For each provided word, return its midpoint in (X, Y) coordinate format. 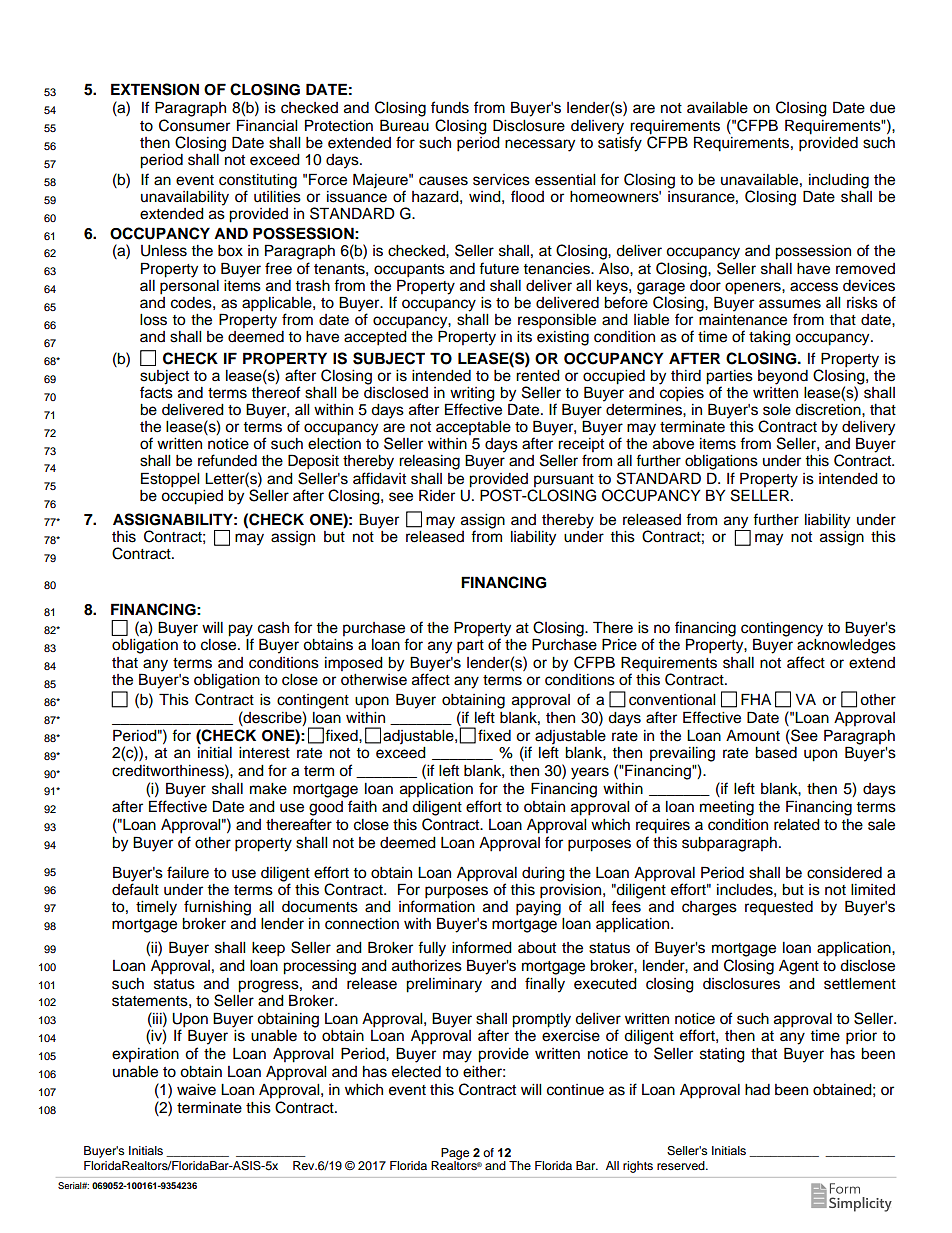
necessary (540, 145)
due (882, 108)
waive (196, 1090)
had (757, 1090)
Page (455, 1155)
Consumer (194, 125)
